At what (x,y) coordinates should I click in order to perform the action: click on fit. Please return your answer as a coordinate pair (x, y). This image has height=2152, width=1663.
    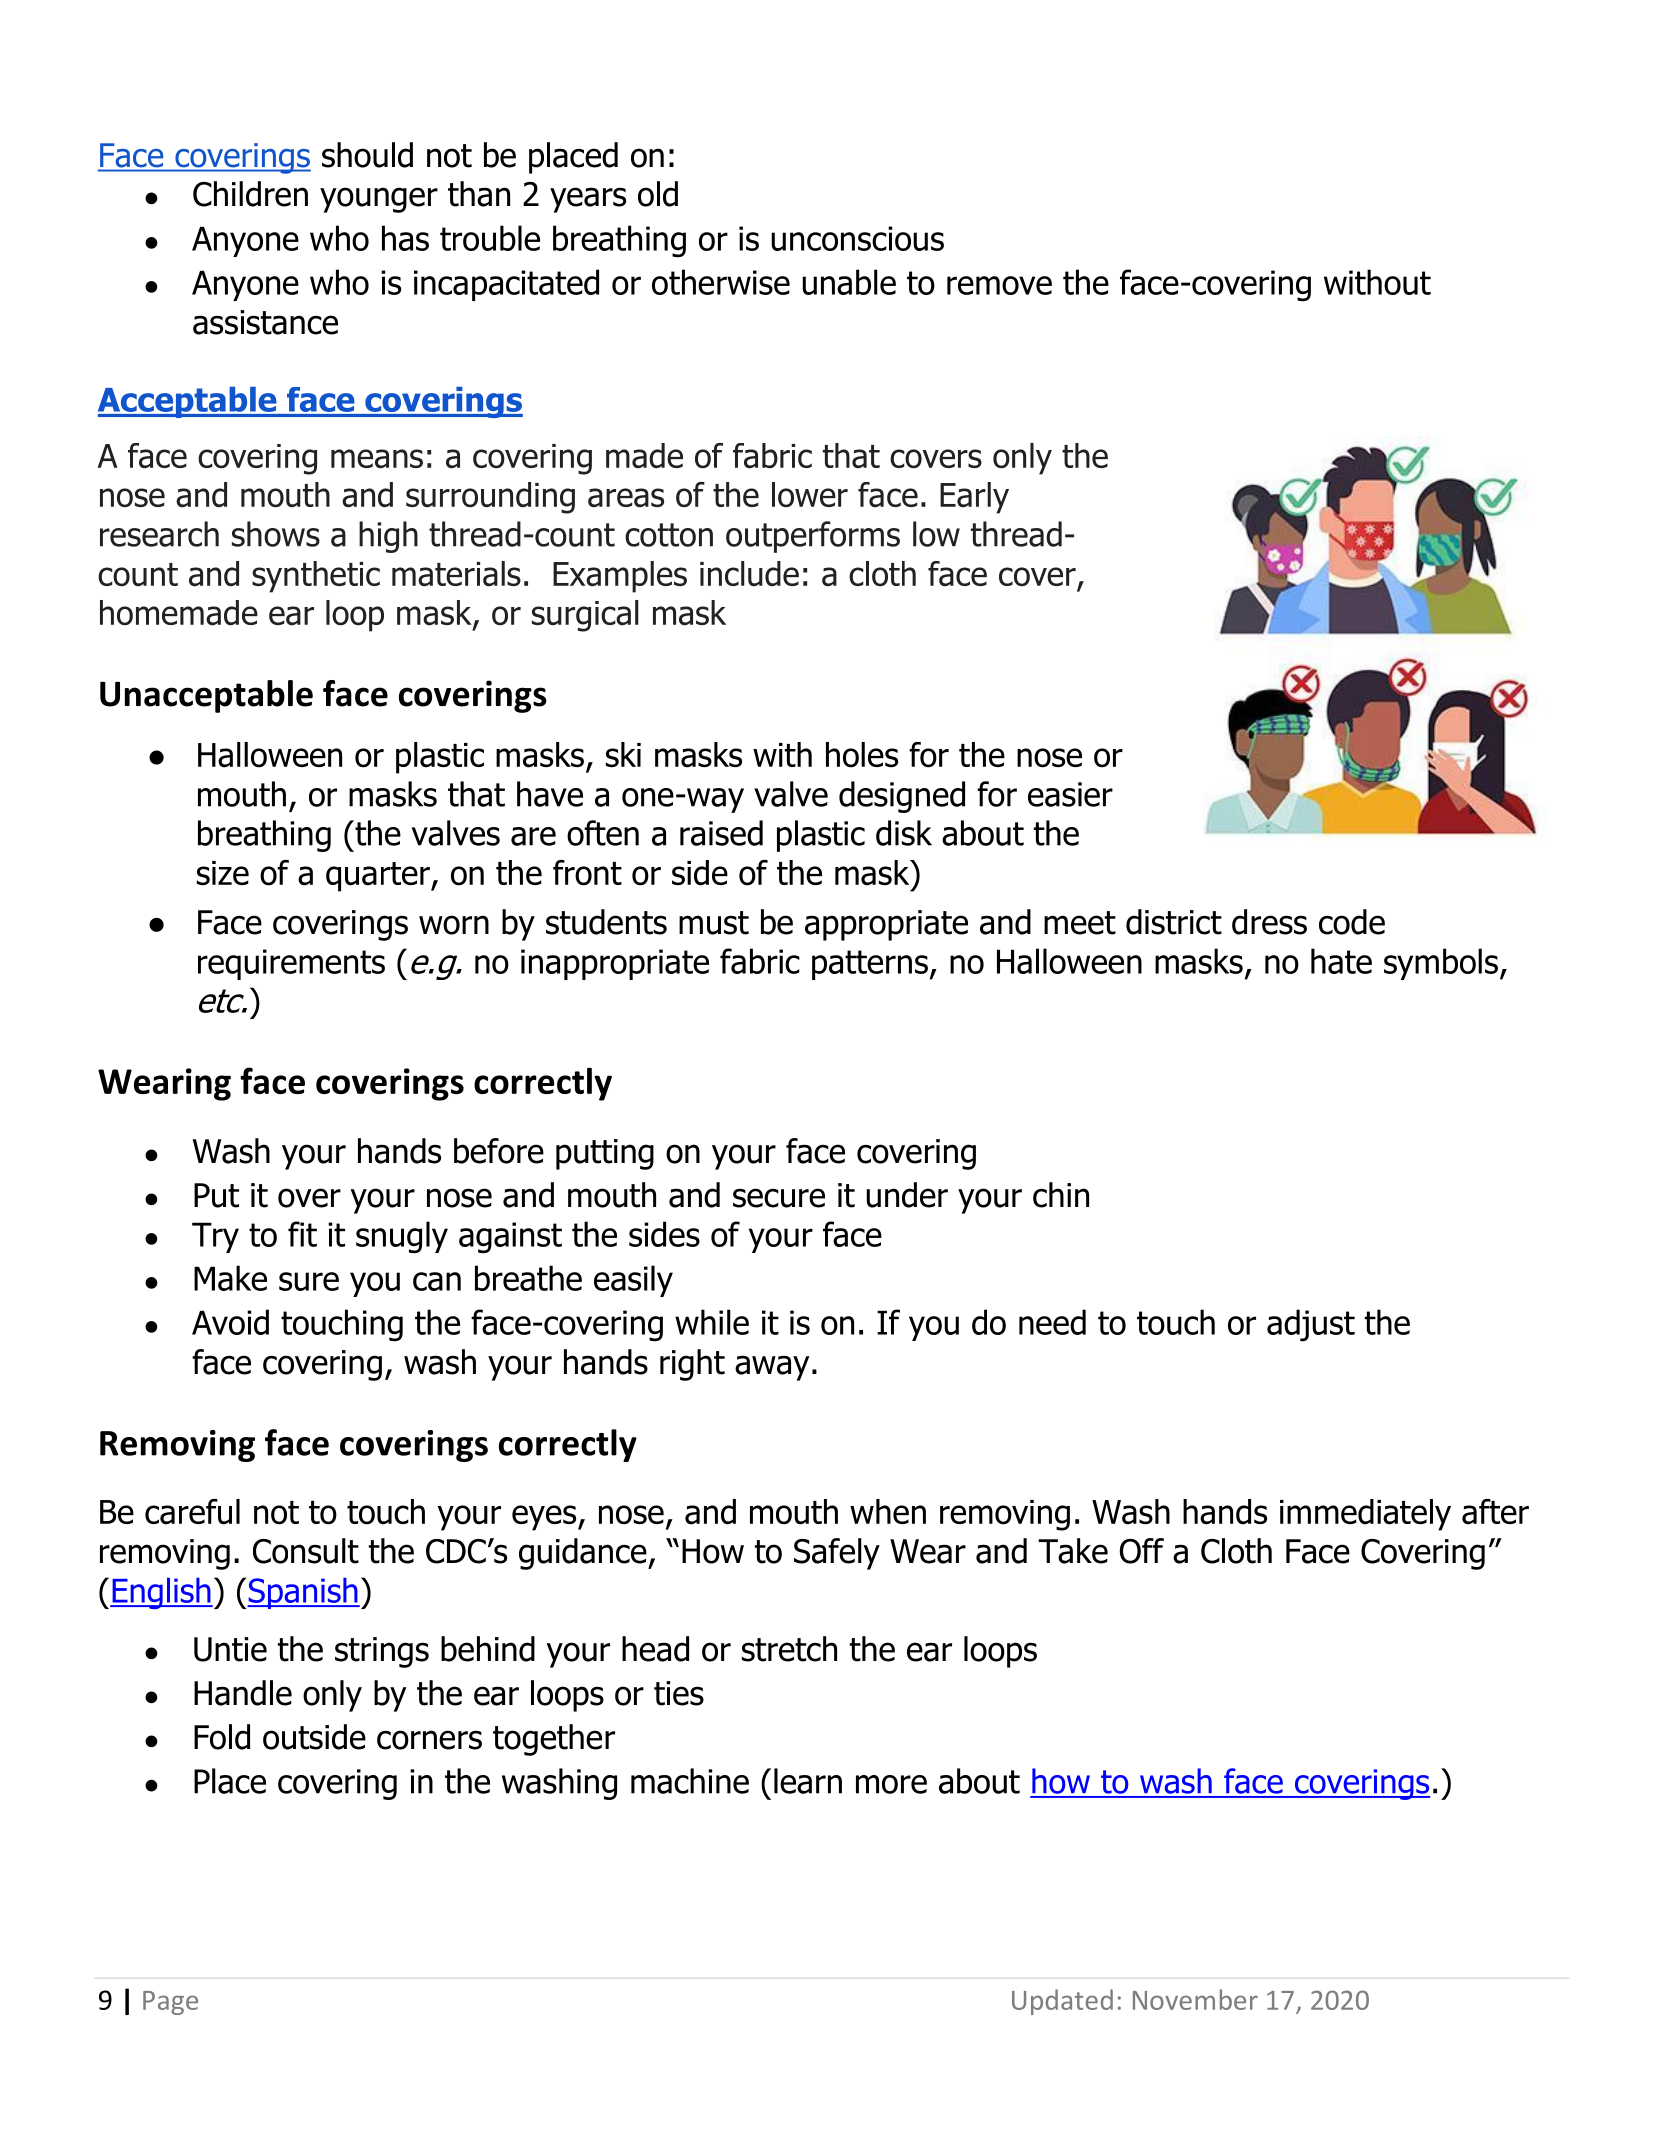
    Looking at the image, I should click on (302, 1234).
